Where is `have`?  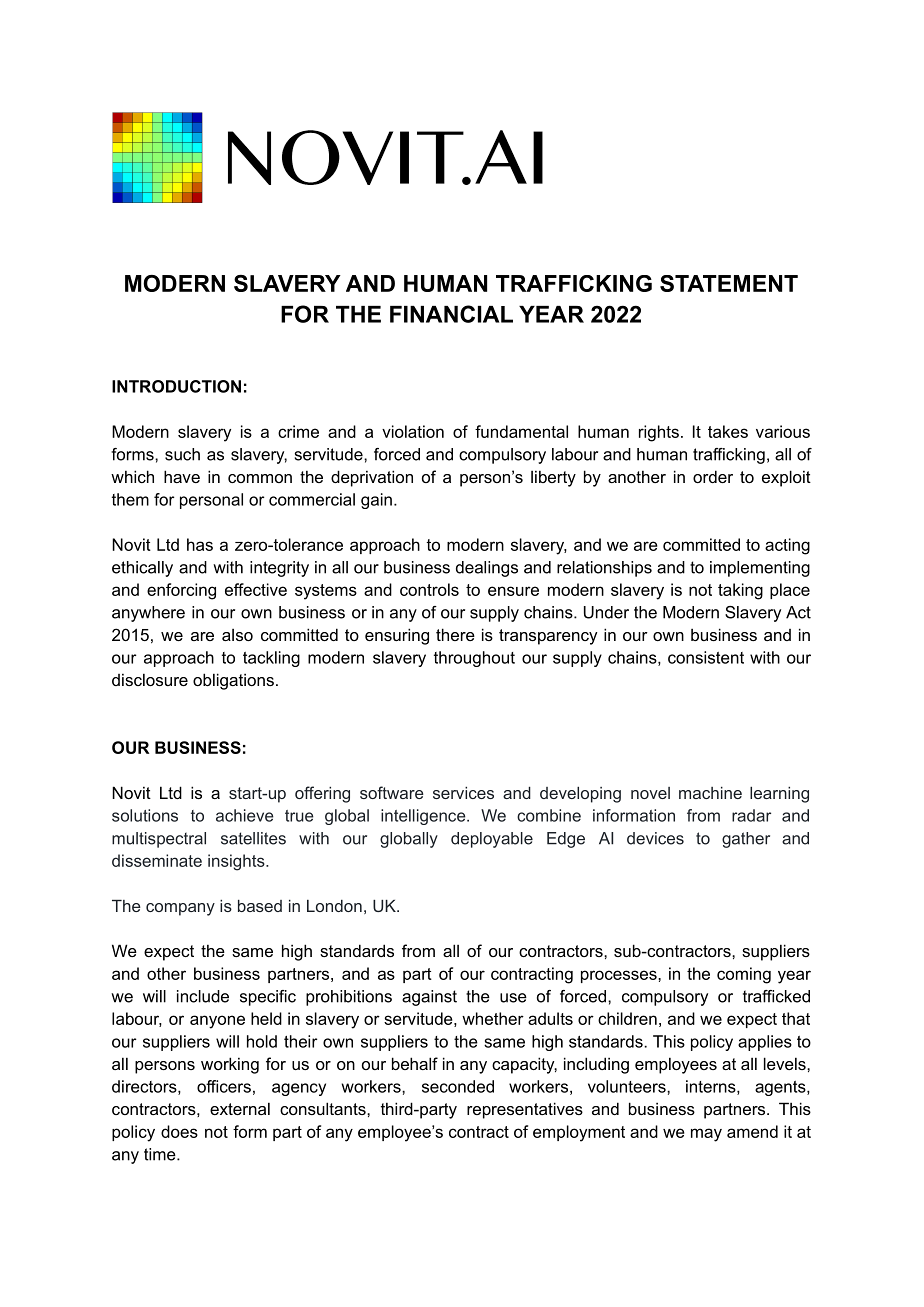 have is located at coordinates (182, 476).
